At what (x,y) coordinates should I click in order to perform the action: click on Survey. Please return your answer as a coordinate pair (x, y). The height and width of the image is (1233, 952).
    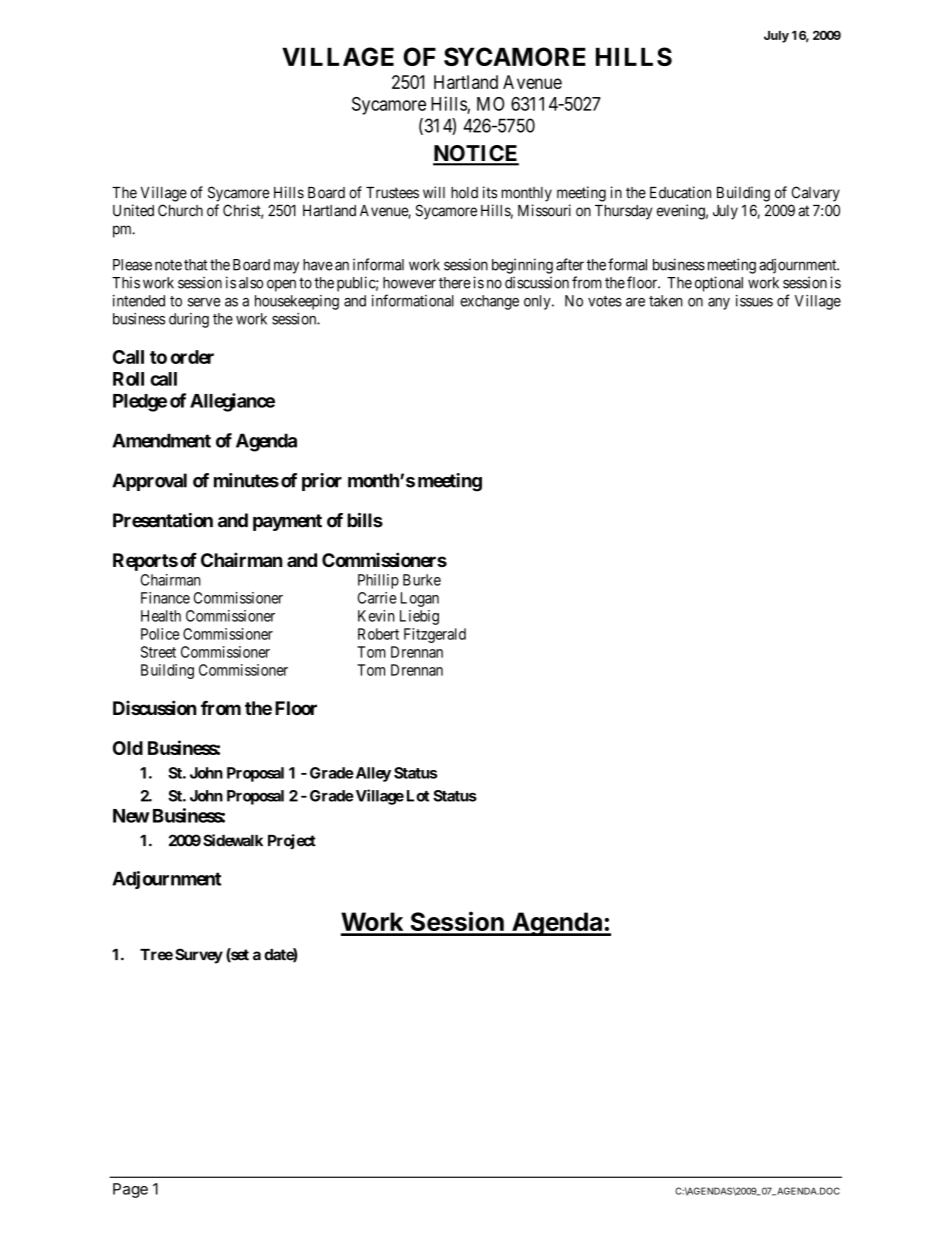
    Looking at the image, I should click on (199, 956).
